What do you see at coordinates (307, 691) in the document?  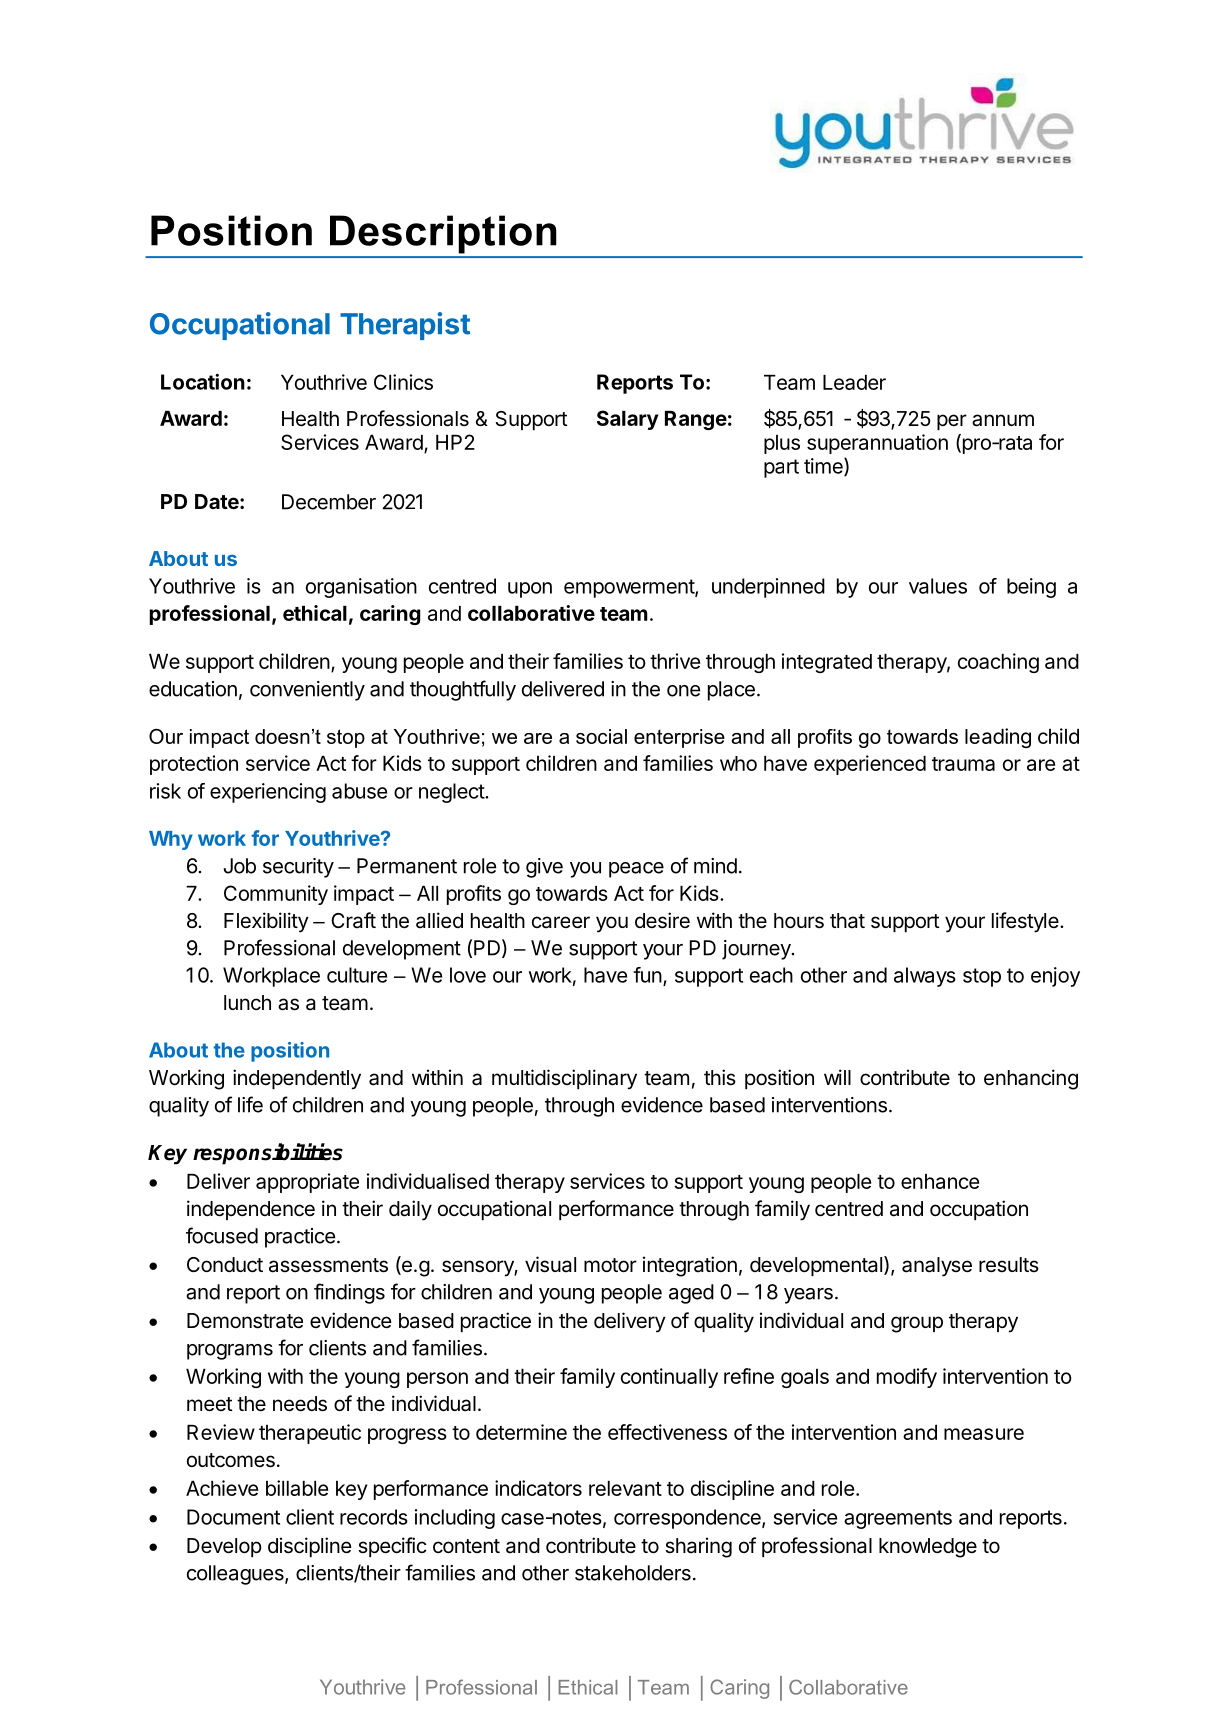 I see `conveniently` at bounding box center [307, 691].
